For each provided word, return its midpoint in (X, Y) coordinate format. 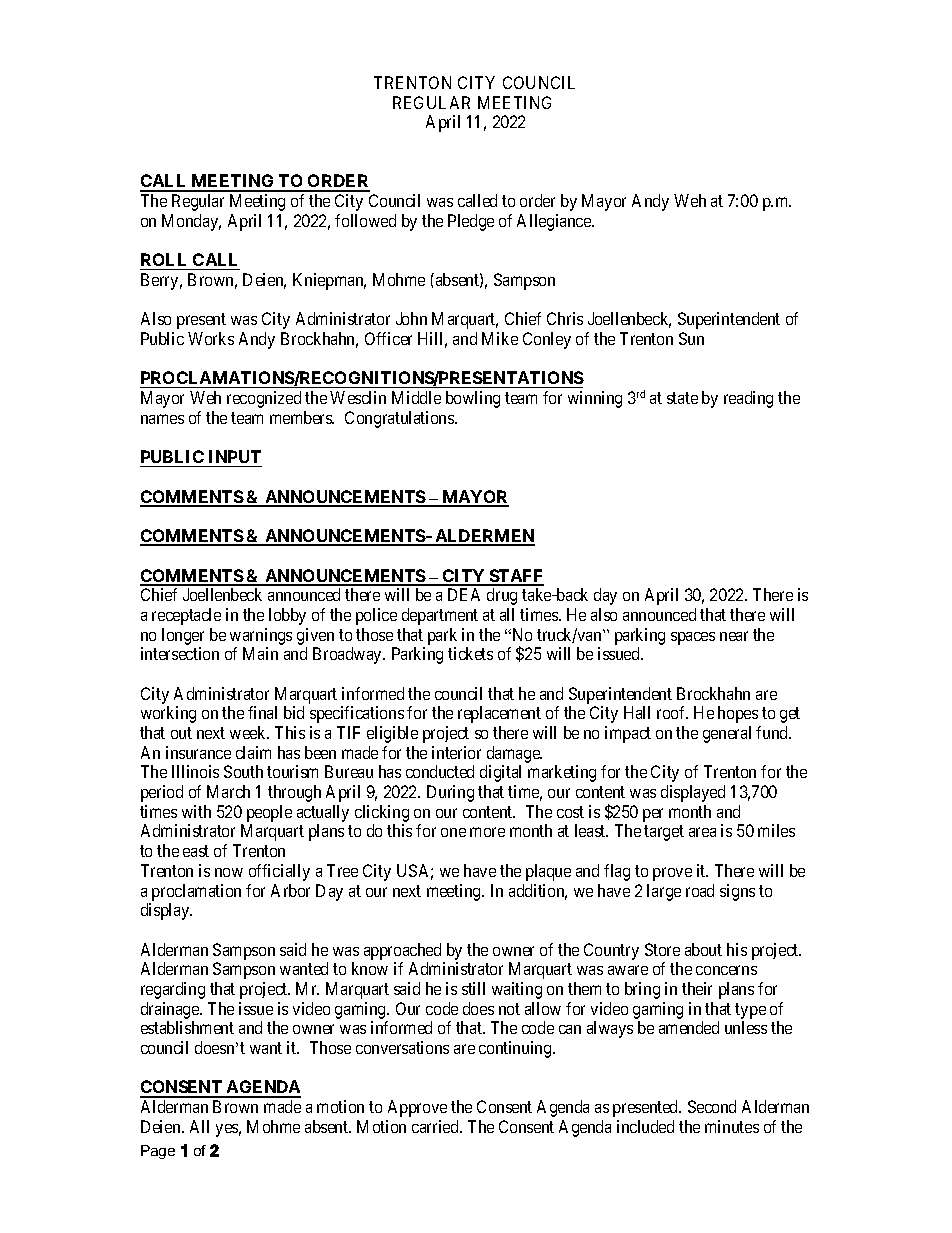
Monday (191, 222)
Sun (691, 338)
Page (158, 1152)
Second (712, 1106)
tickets (470, 653)
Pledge (471, 222)
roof (672, 712)
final (262, 712)
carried (436, 1126)
